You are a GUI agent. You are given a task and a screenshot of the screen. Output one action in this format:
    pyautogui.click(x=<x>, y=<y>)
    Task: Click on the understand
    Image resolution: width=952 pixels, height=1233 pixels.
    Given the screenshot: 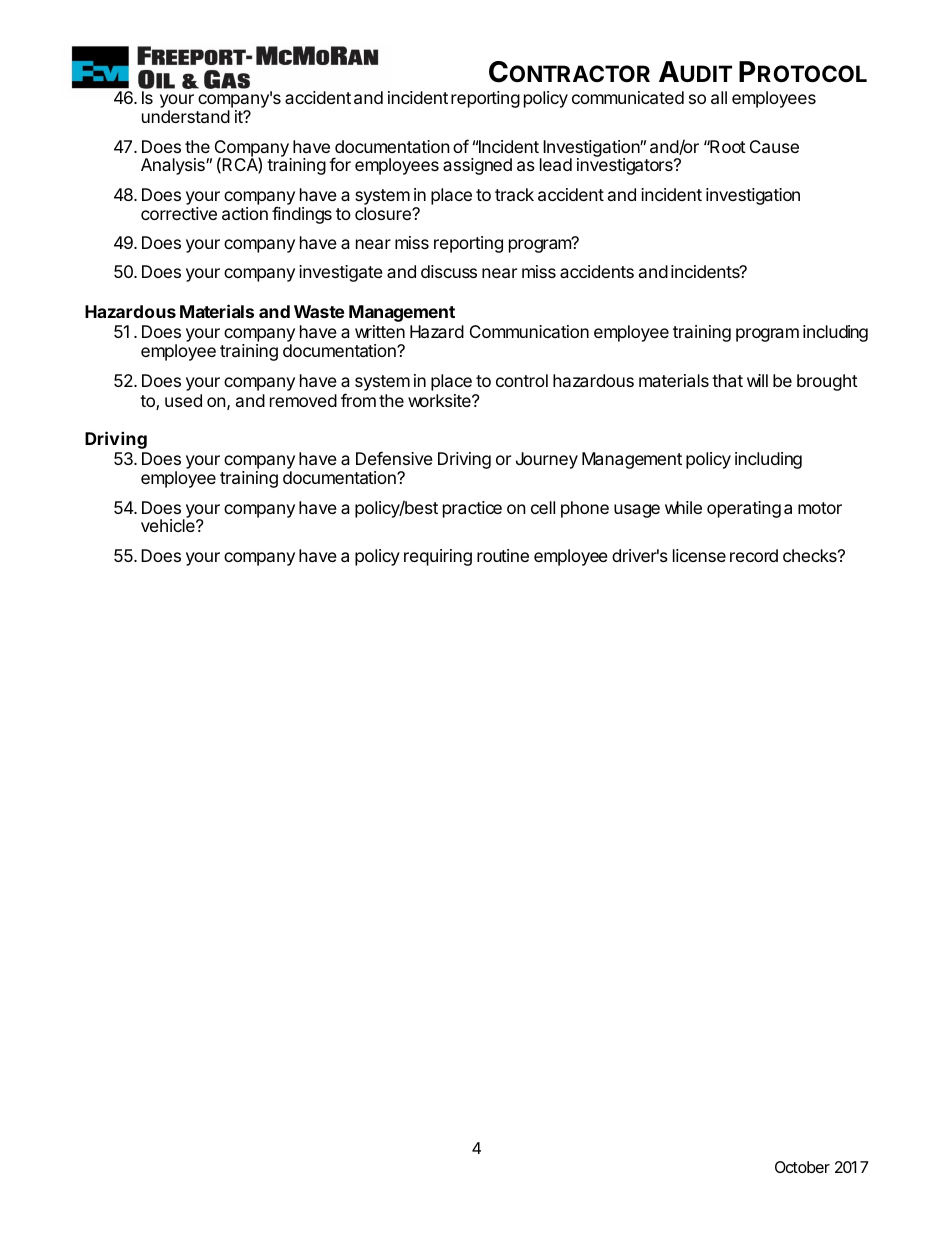 What is the action you would take?
    pyautogui.click(x=186, y=116)
